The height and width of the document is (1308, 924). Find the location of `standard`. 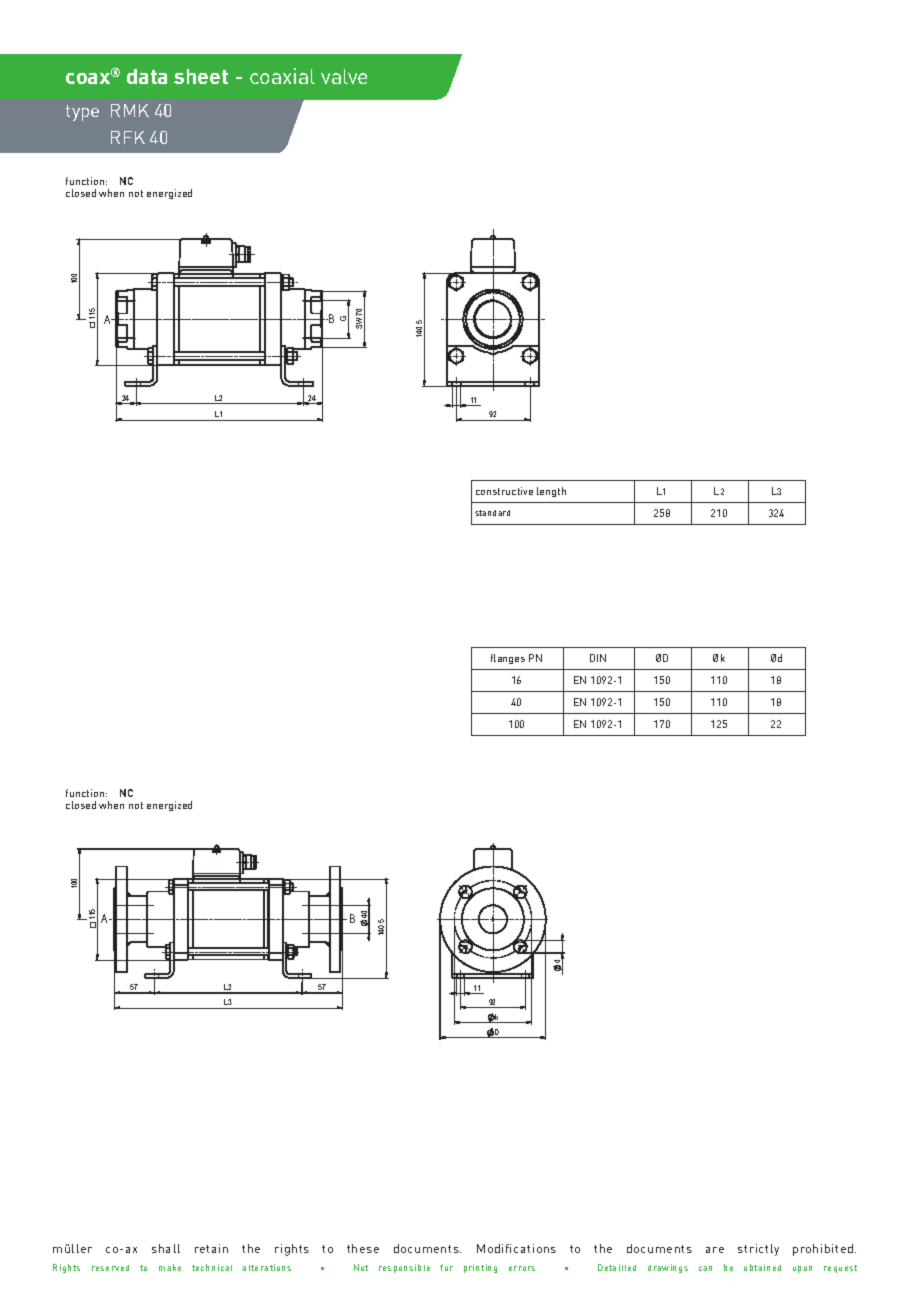

standard is located at coordinates (492, 513).
